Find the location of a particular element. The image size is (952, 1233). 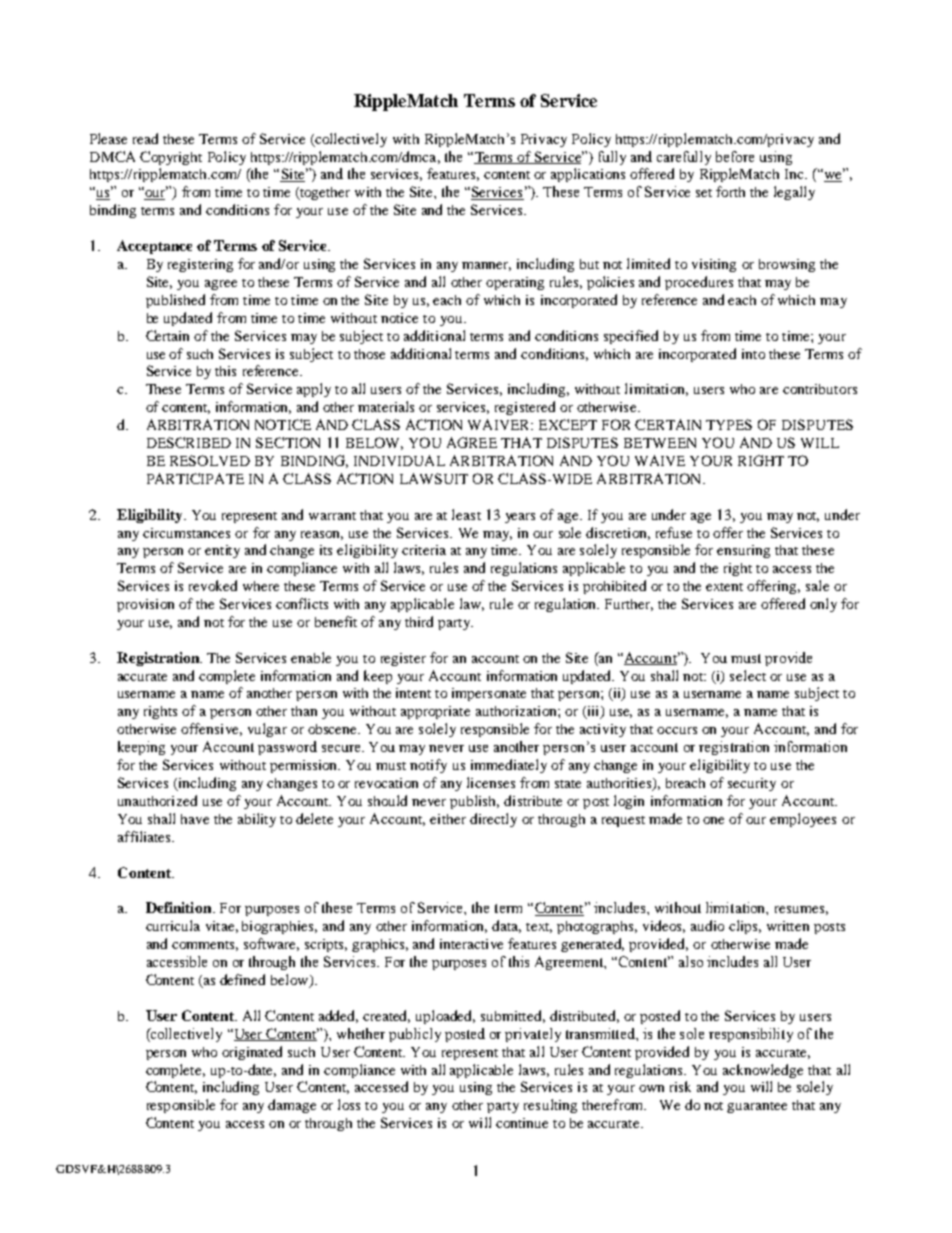

third is located at coordinates (419, 621).
